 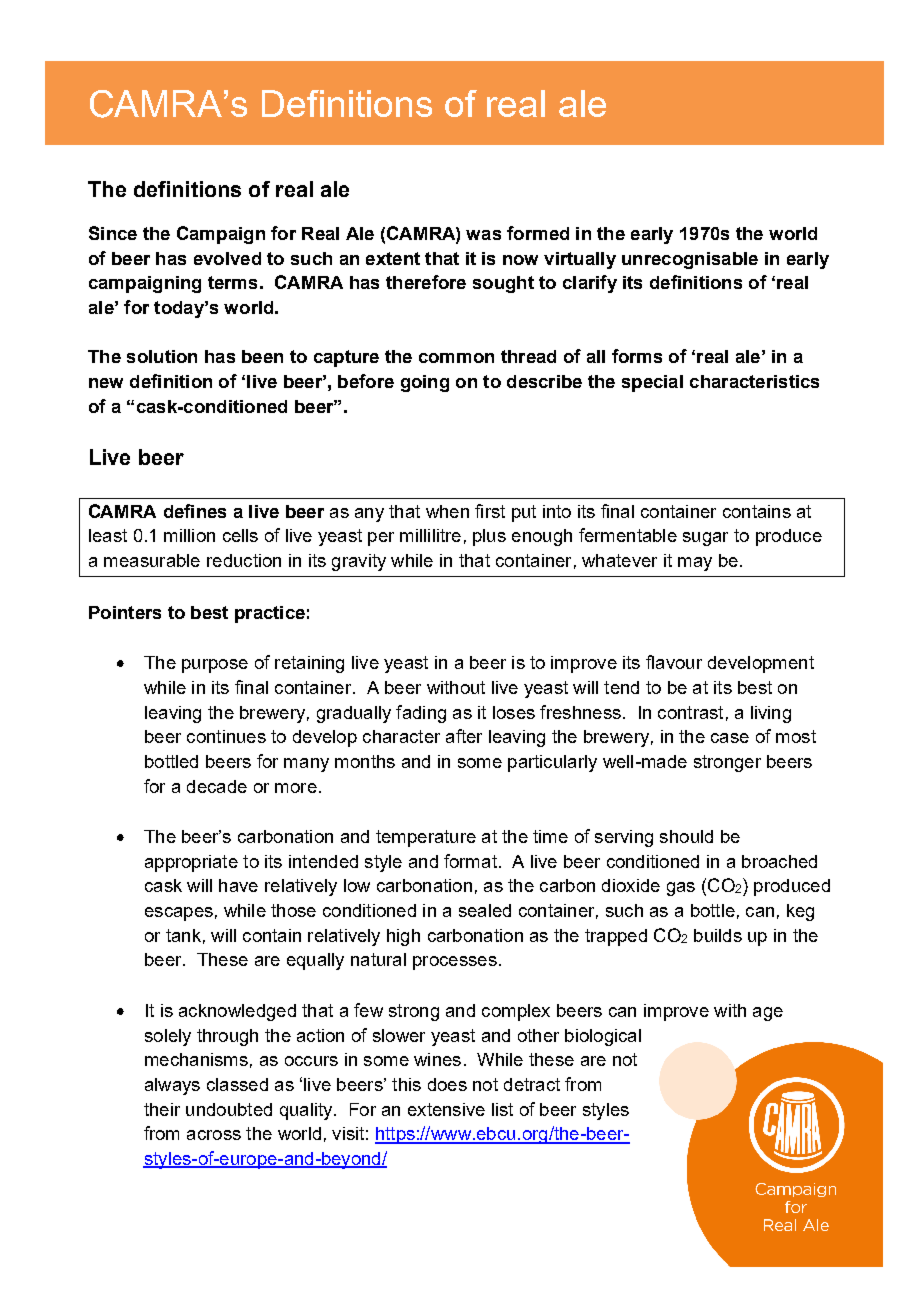 I want to click on processes, so click(x=455, y=963).
